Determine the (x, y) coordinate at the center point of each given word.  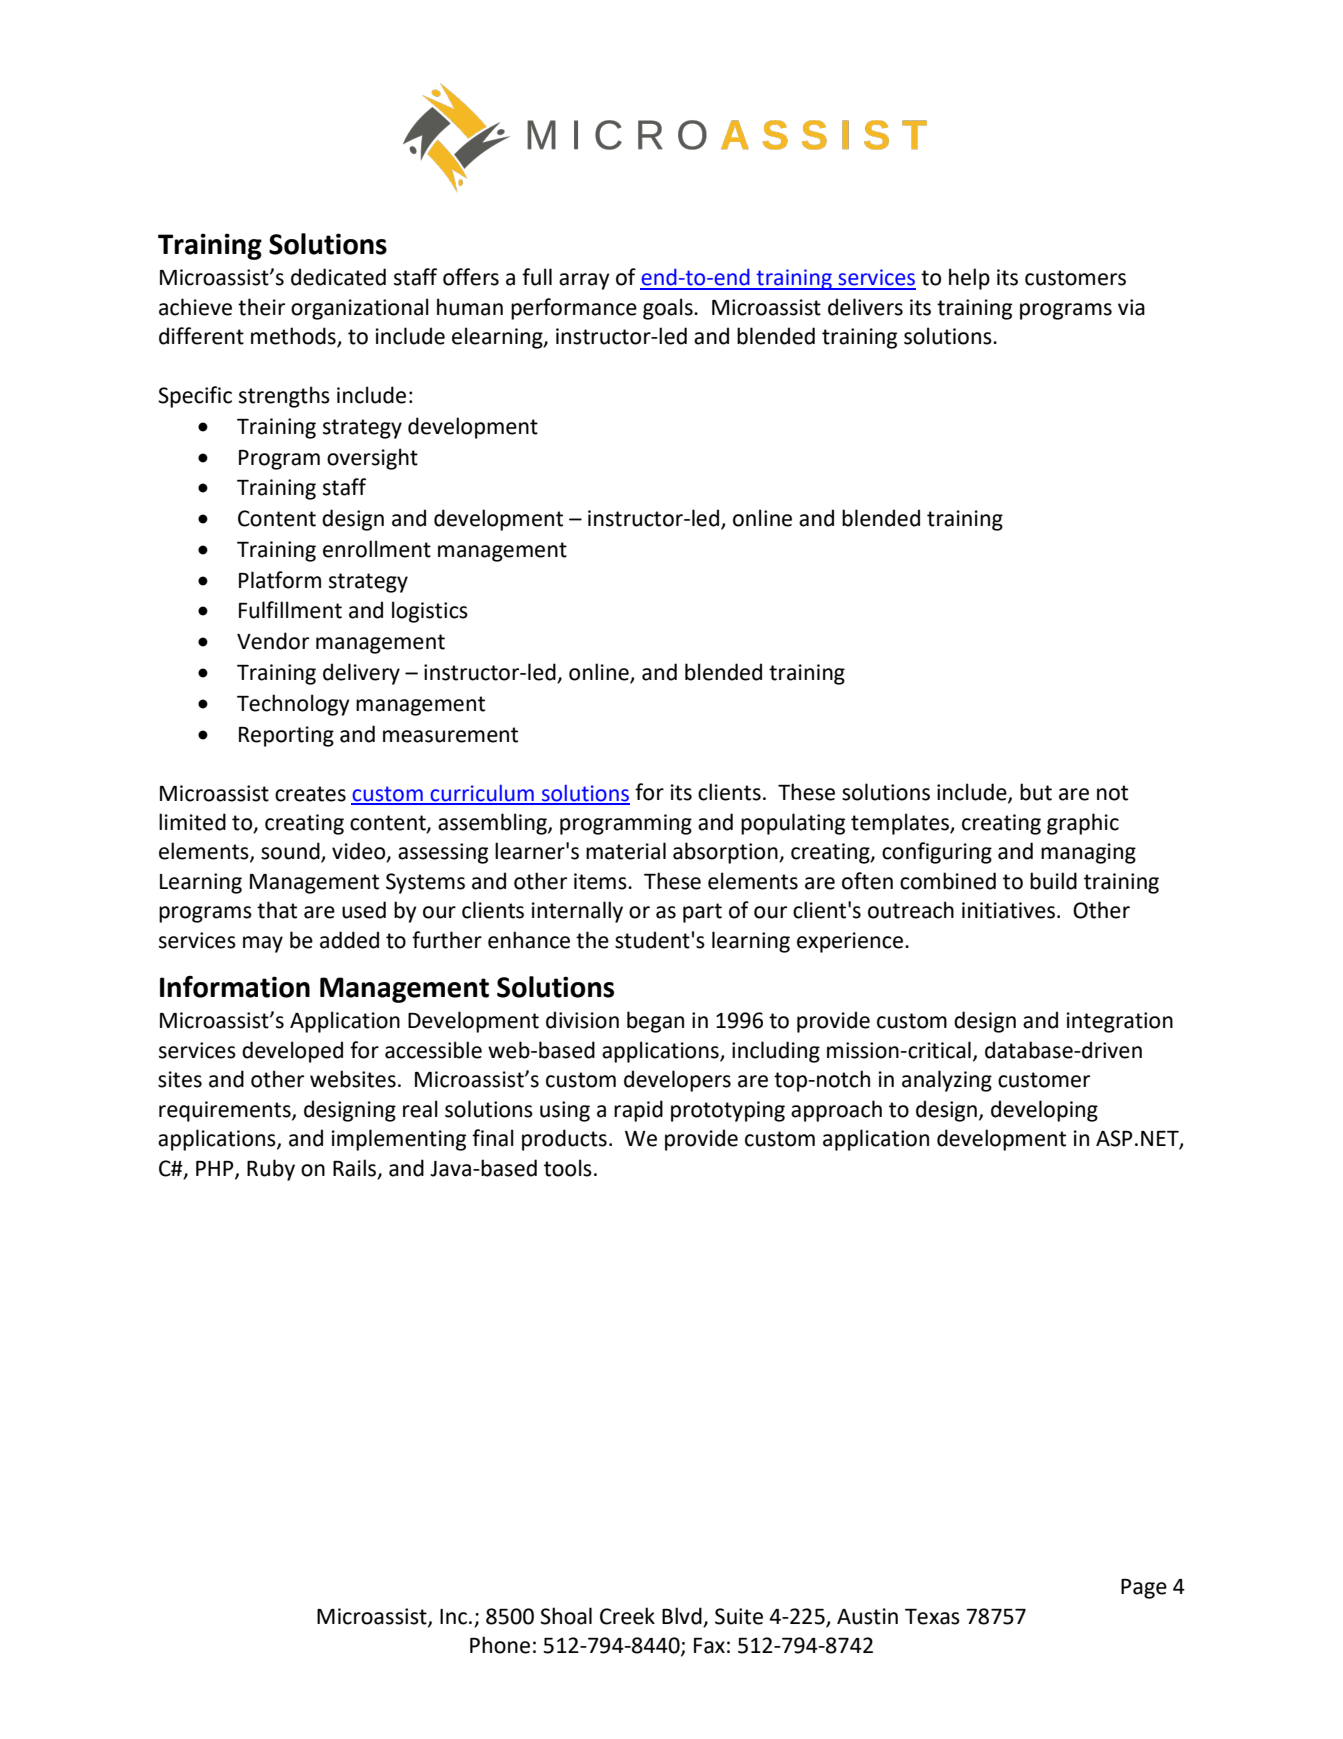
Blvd (683, 1617)
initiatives (1008, 910)
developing (1044, 1111)
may (263, 944)
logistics (430, 612)
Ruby (271, 1170)
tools (568, 1168)
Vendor (273, 641)
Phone (500, 1645)
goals (669, 309)
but (1036, 792)
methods (294, 337)
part (702, 913)
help (969, 279)
